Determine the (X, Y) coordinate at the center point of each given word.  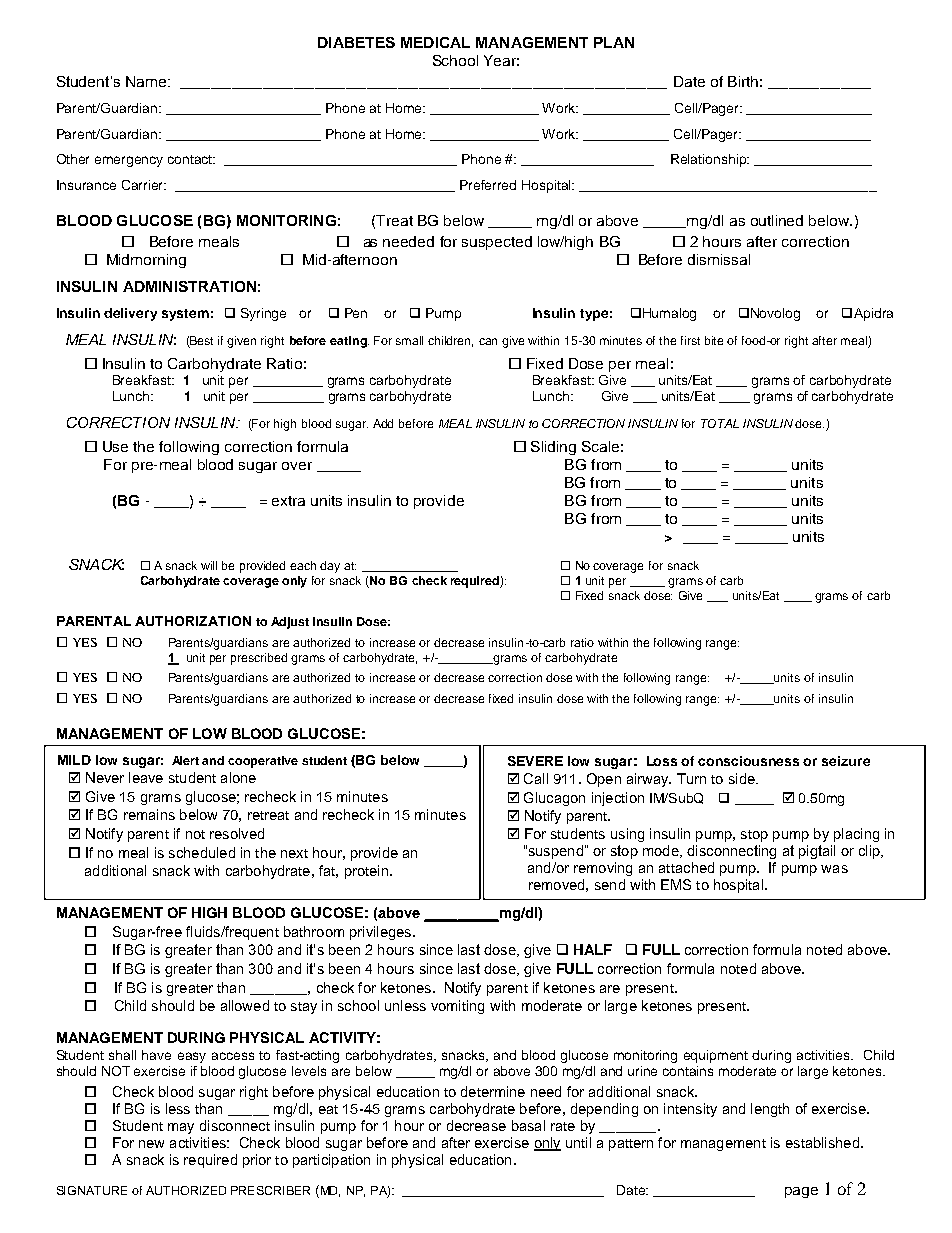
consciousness (748, 761)
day (330, 567)
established (822, 1142)
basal (528, 1125)
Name (147, 81)
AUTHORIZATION (193, 621)
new (151, 1144)
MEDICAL (435, 42)
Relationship (710, 160)
